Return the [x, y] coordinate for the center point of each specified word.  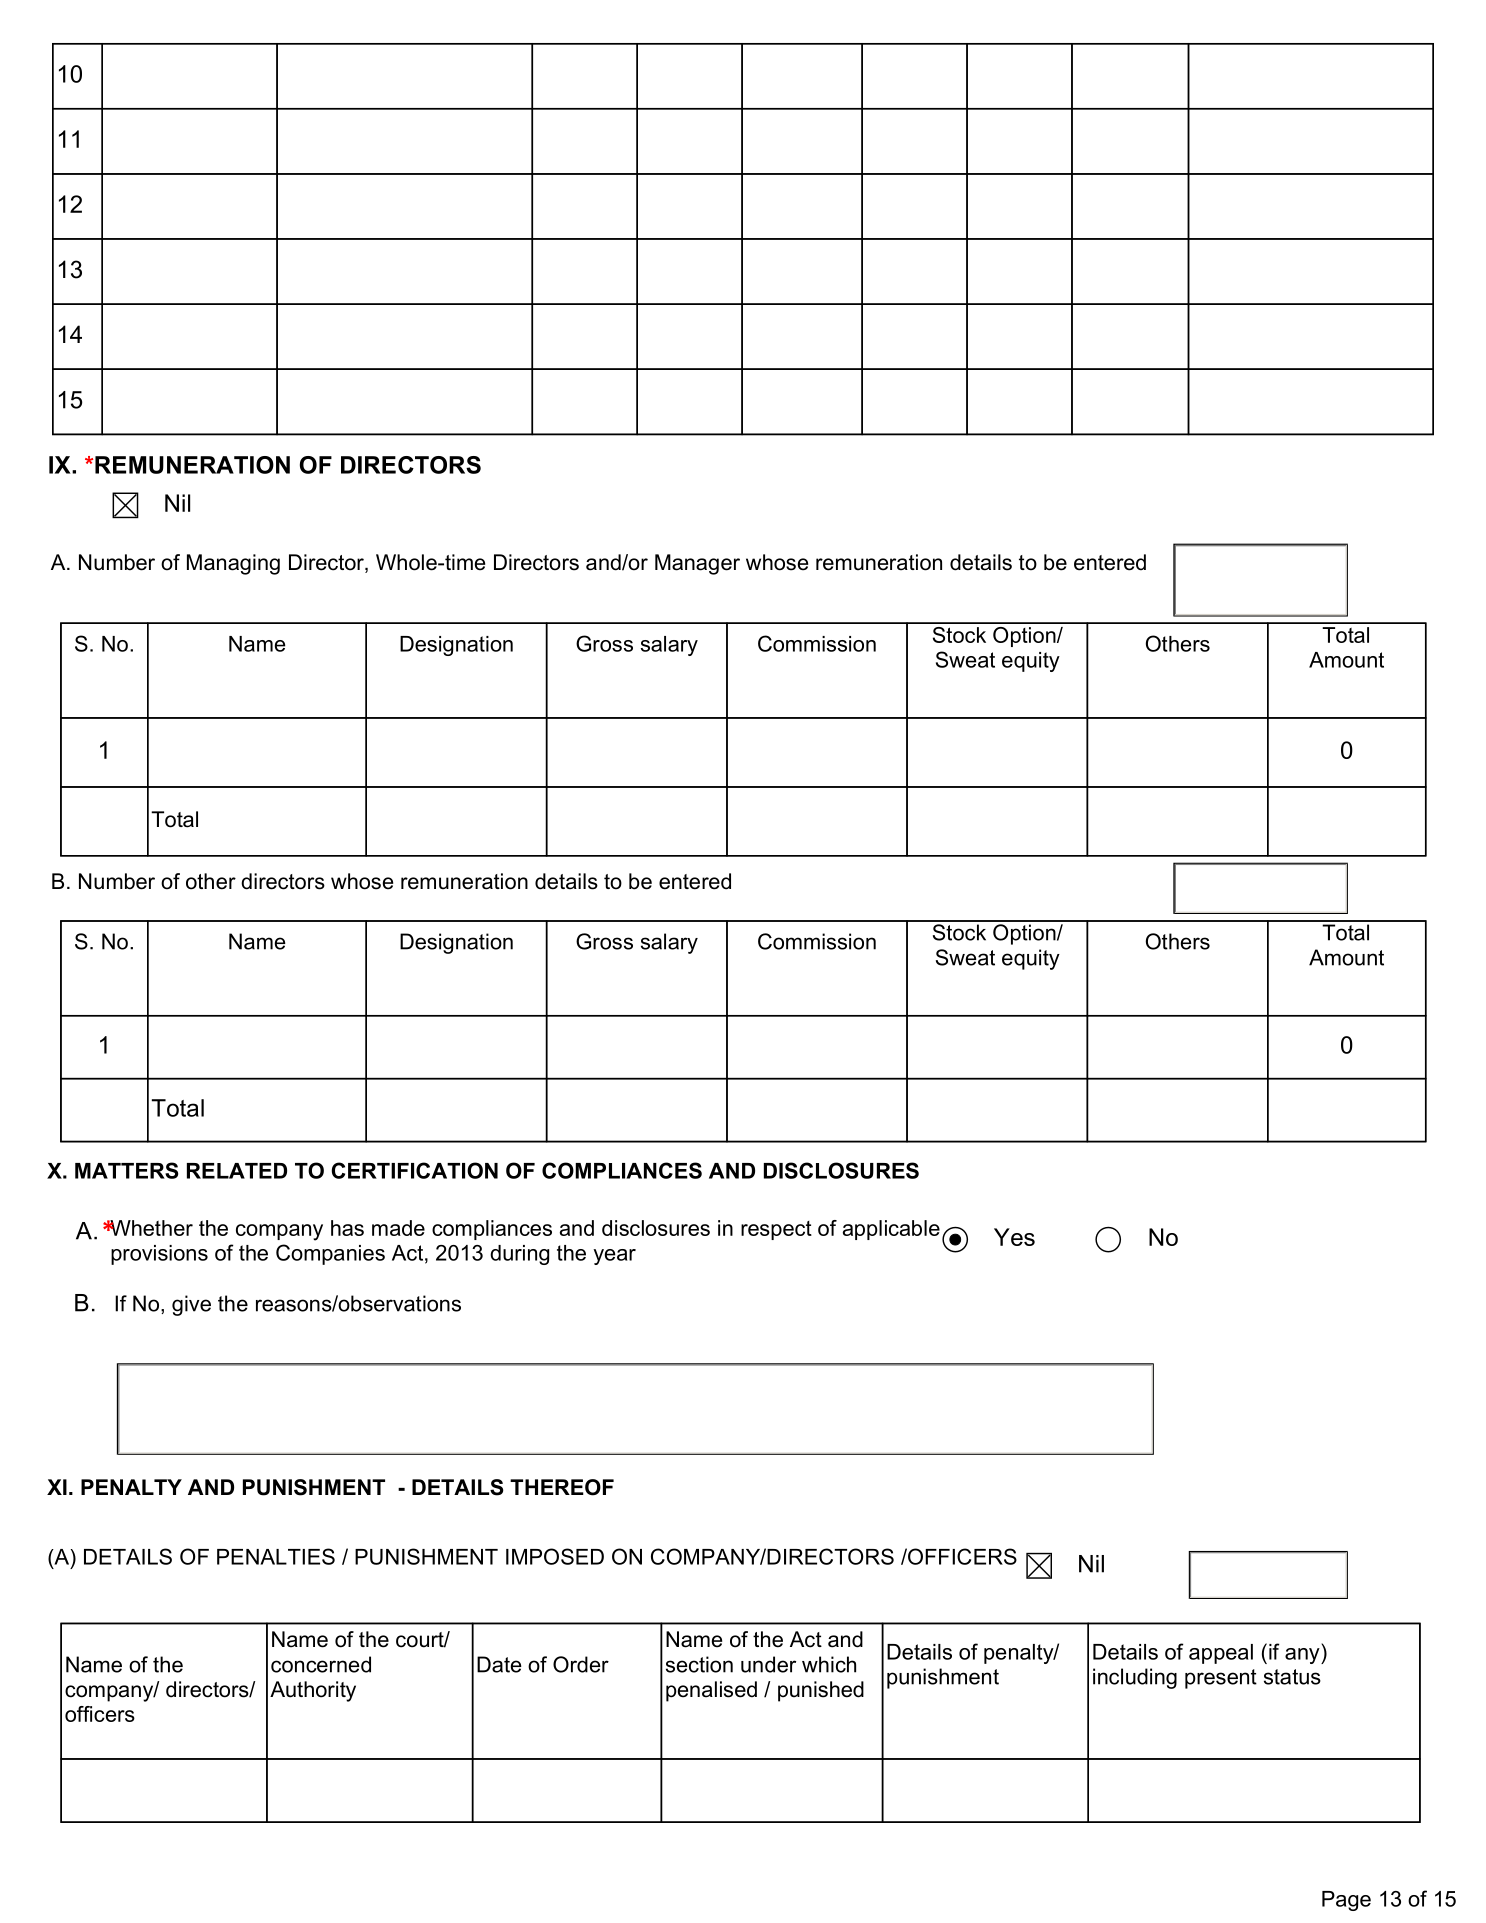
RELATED [237, 1171]
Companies [330, 1254]
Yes [1014, 1237]
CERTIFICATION [414, 1170]
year [614, 1257]
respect [776, 1230]
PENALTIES [276, 1556]
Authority [313, 1691]
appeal [1221, 1654]
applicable [891, 1230]
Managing [233, 564]
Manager [697, 564]
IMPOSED [555, 1556]
